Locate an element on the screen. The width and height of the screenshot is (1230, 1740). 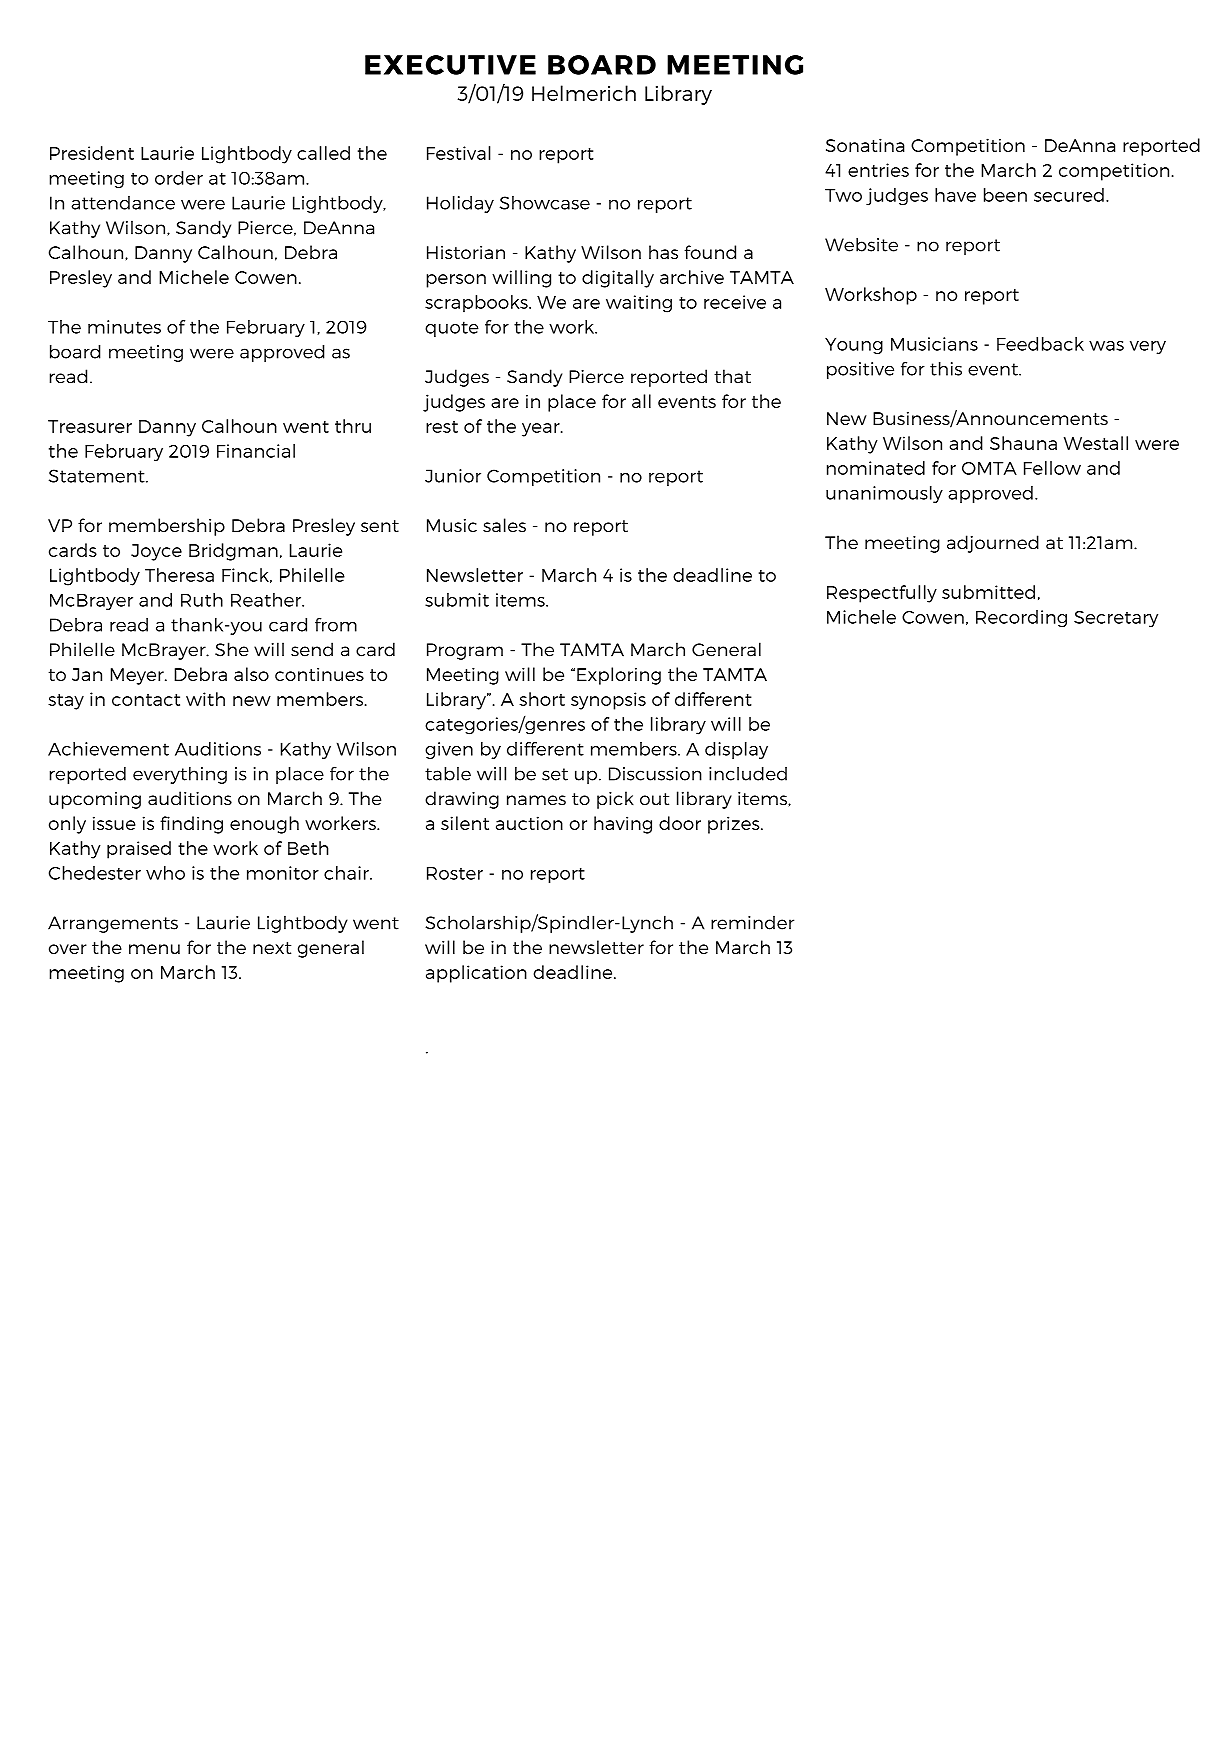
application is located at coordinates (476, 974).
